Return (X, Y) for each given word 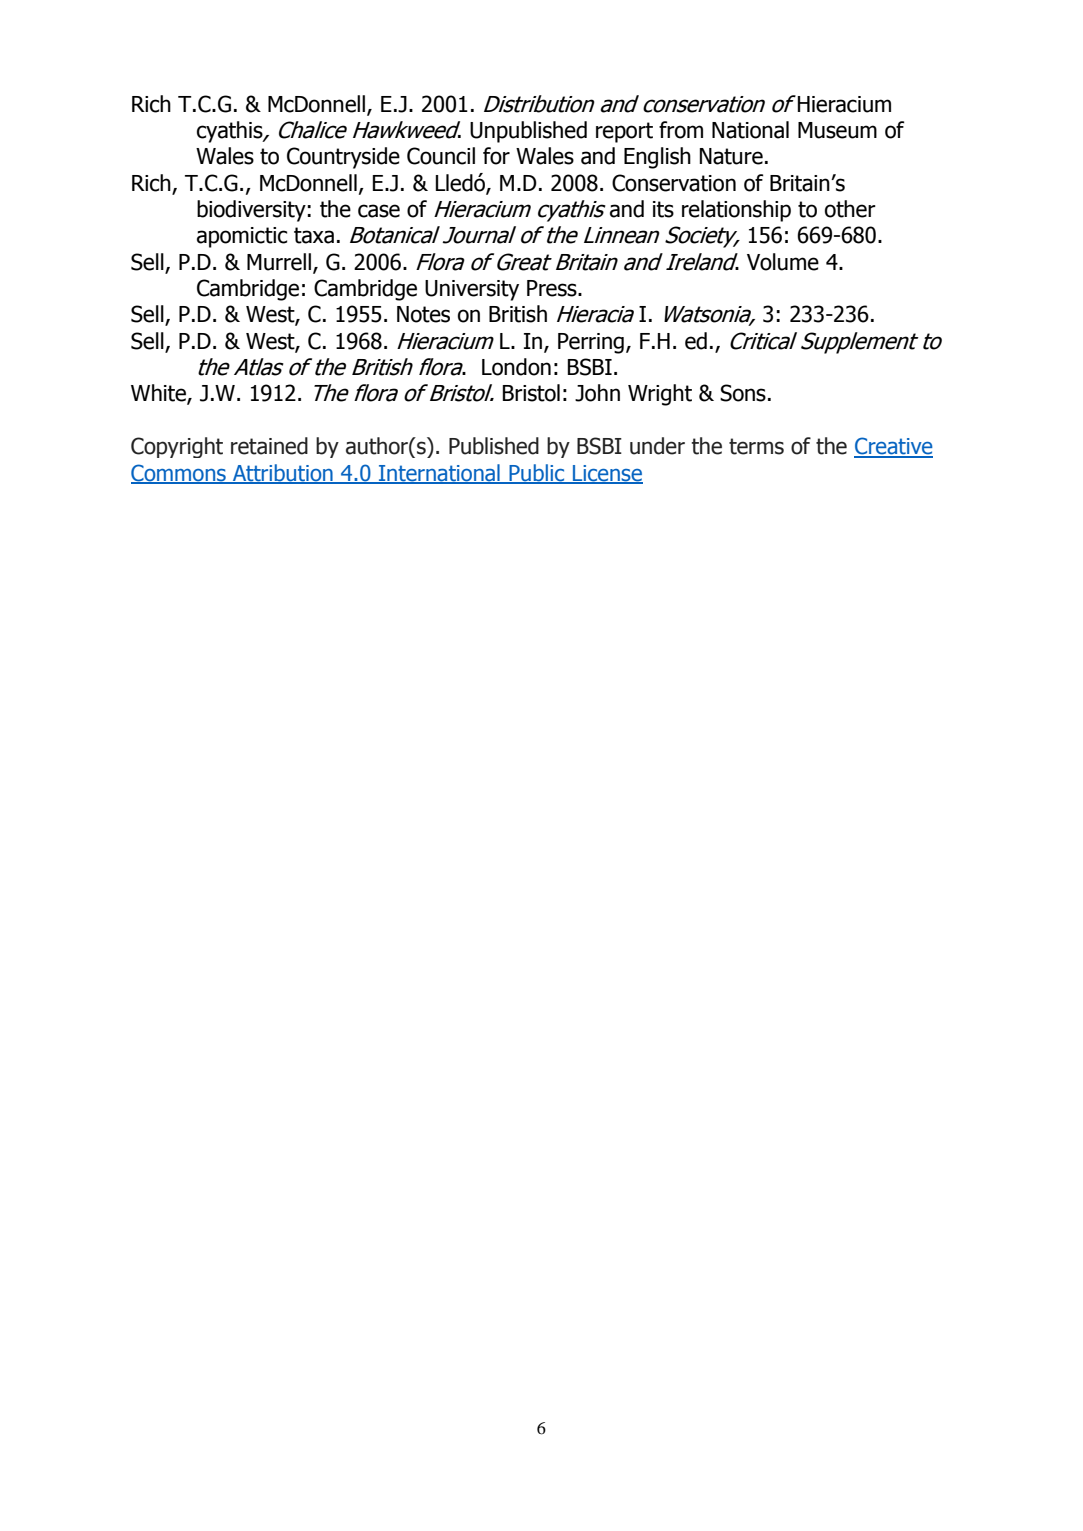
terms (756, 446)
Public (537, 473)
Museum (837, 130)
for (496, 156)
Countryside (343, 158)
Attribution (283, 473)
